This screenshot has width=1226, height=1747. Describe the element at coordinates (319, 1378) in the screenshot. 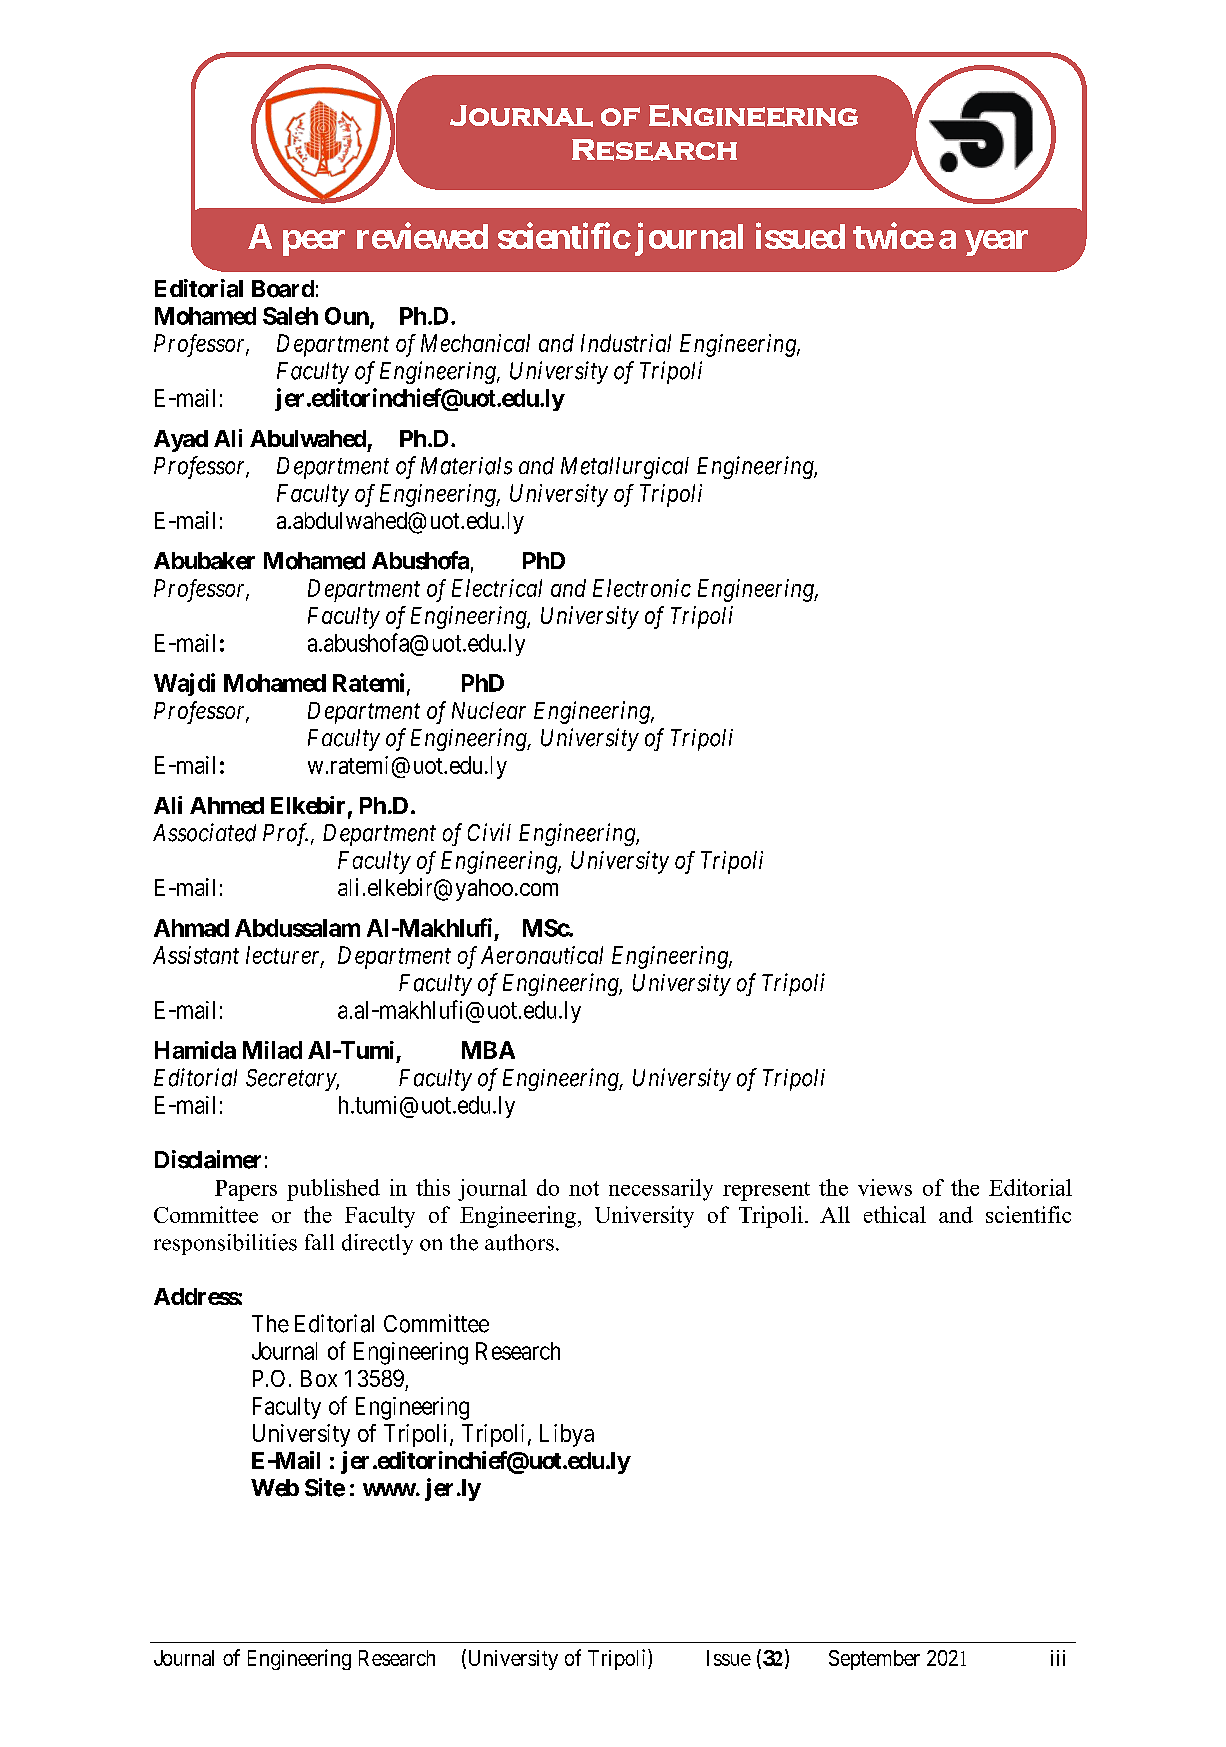

I see `Box` at that location.
